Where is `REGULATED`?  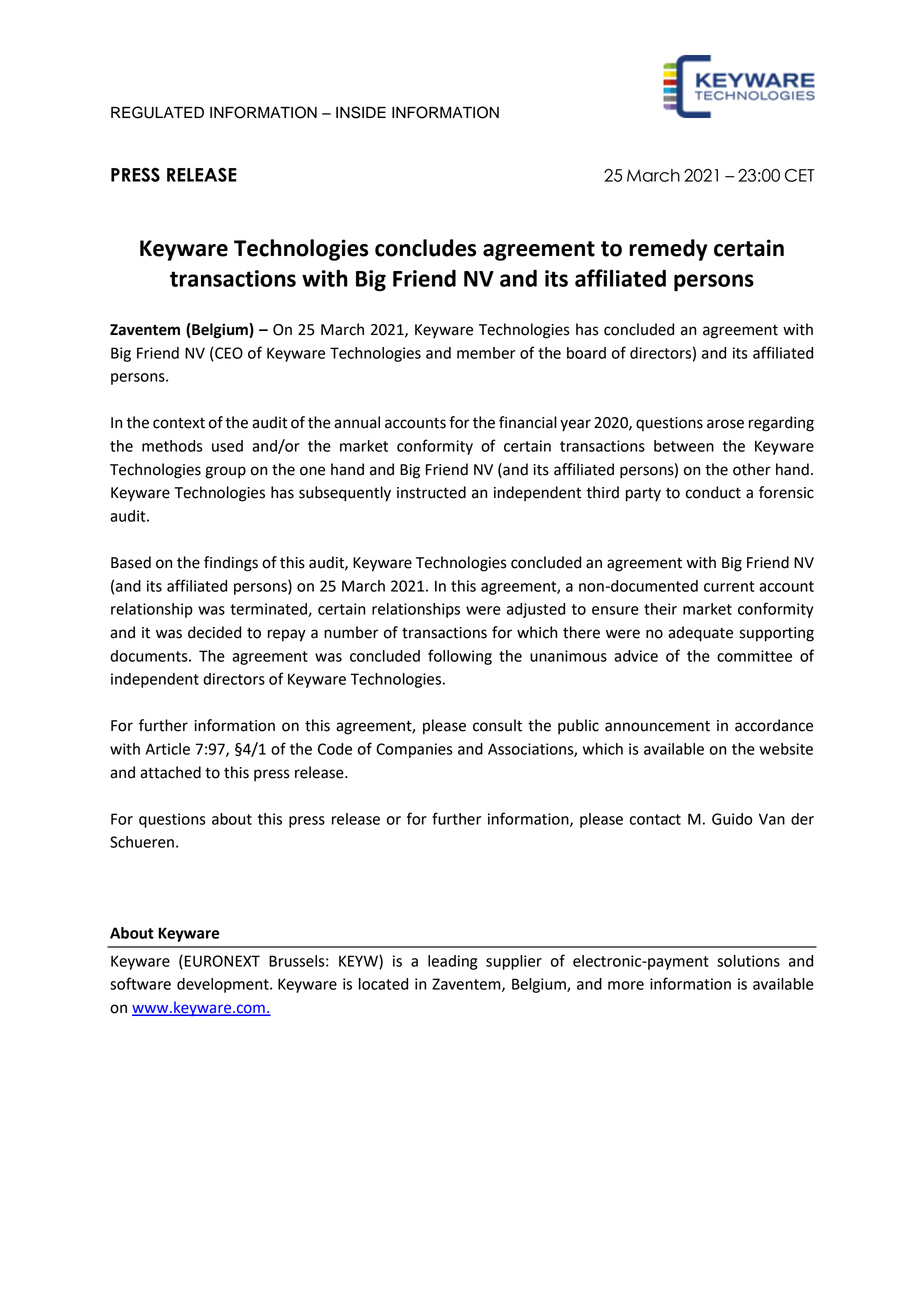 REGULATED is located at coordinates (157, 112).
